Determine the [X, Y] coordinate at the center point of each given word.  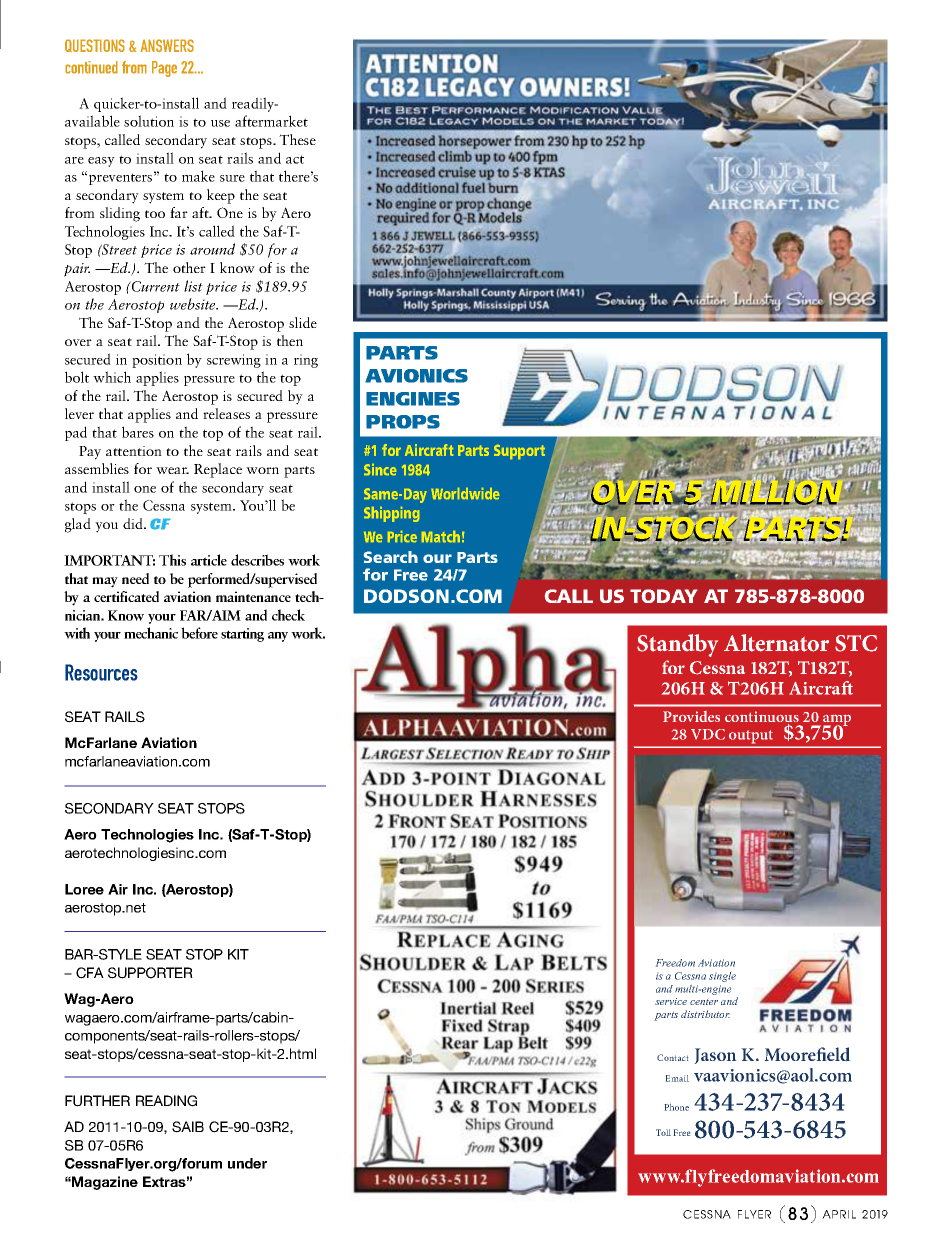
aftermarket [271, 121]
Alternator [776, 643]
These [297, 139]
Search [391, 557]
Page [164, 69]
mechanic [151, 633]
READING [166, 1101]
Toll [663, 1132]
